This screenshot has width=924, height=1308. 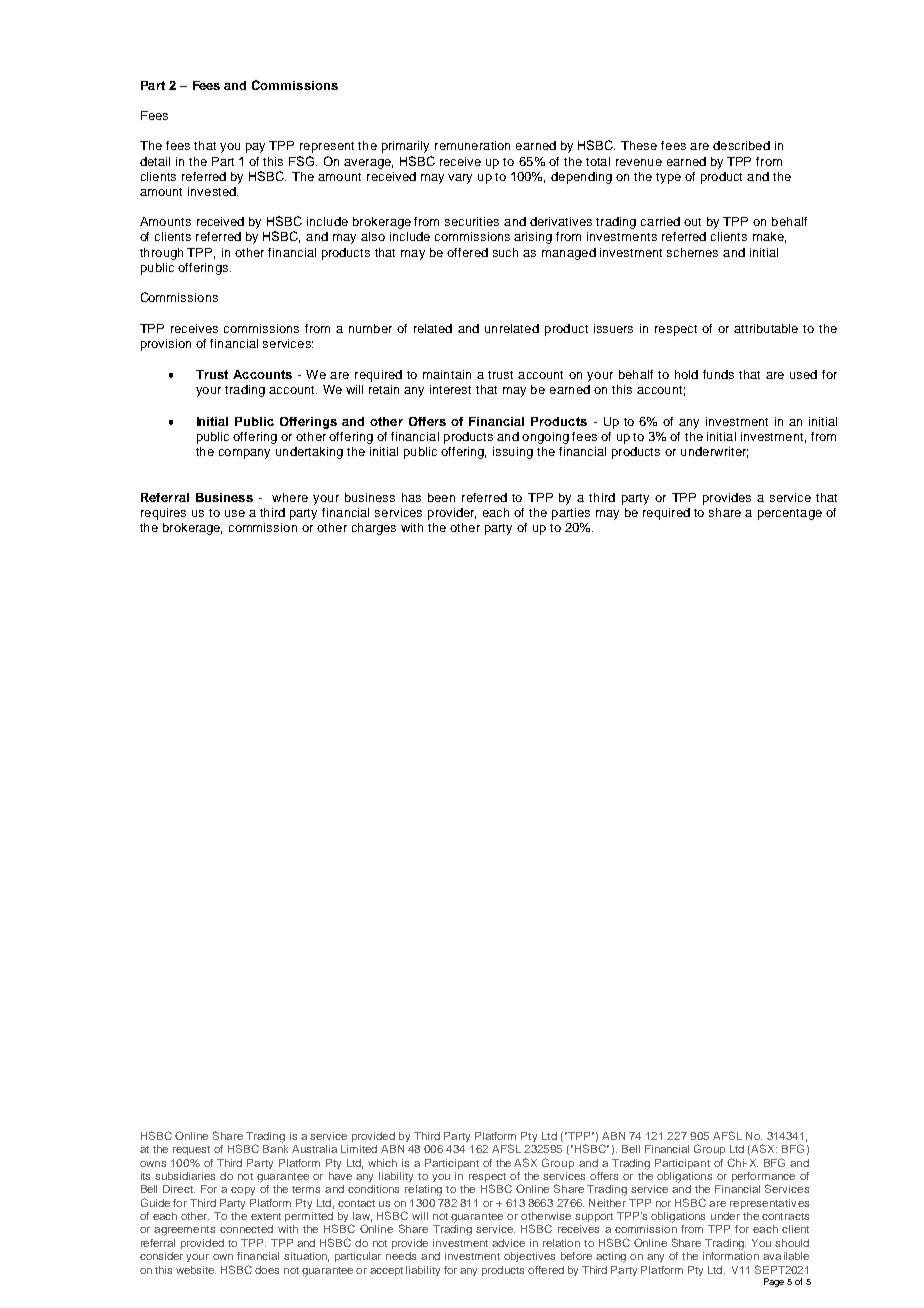 What do you see at coordinates (460, 179) in the screenshot?
I see `vary` at bounding box center [460, 179].
